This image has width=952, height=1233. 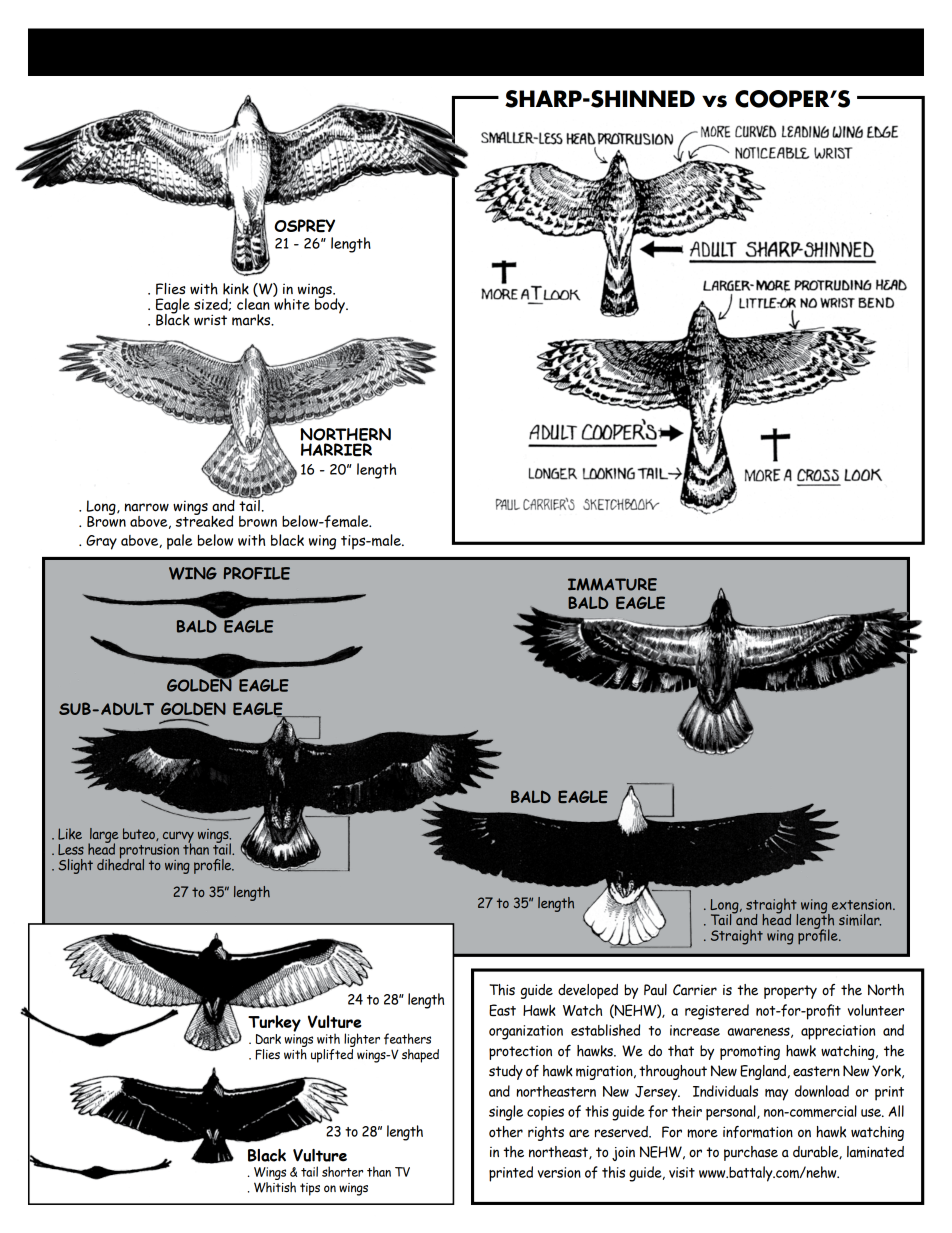 What do you see at coordinates (612, 584) in the image?
I see `IMMATURE` at bounding box center [612, 584].
